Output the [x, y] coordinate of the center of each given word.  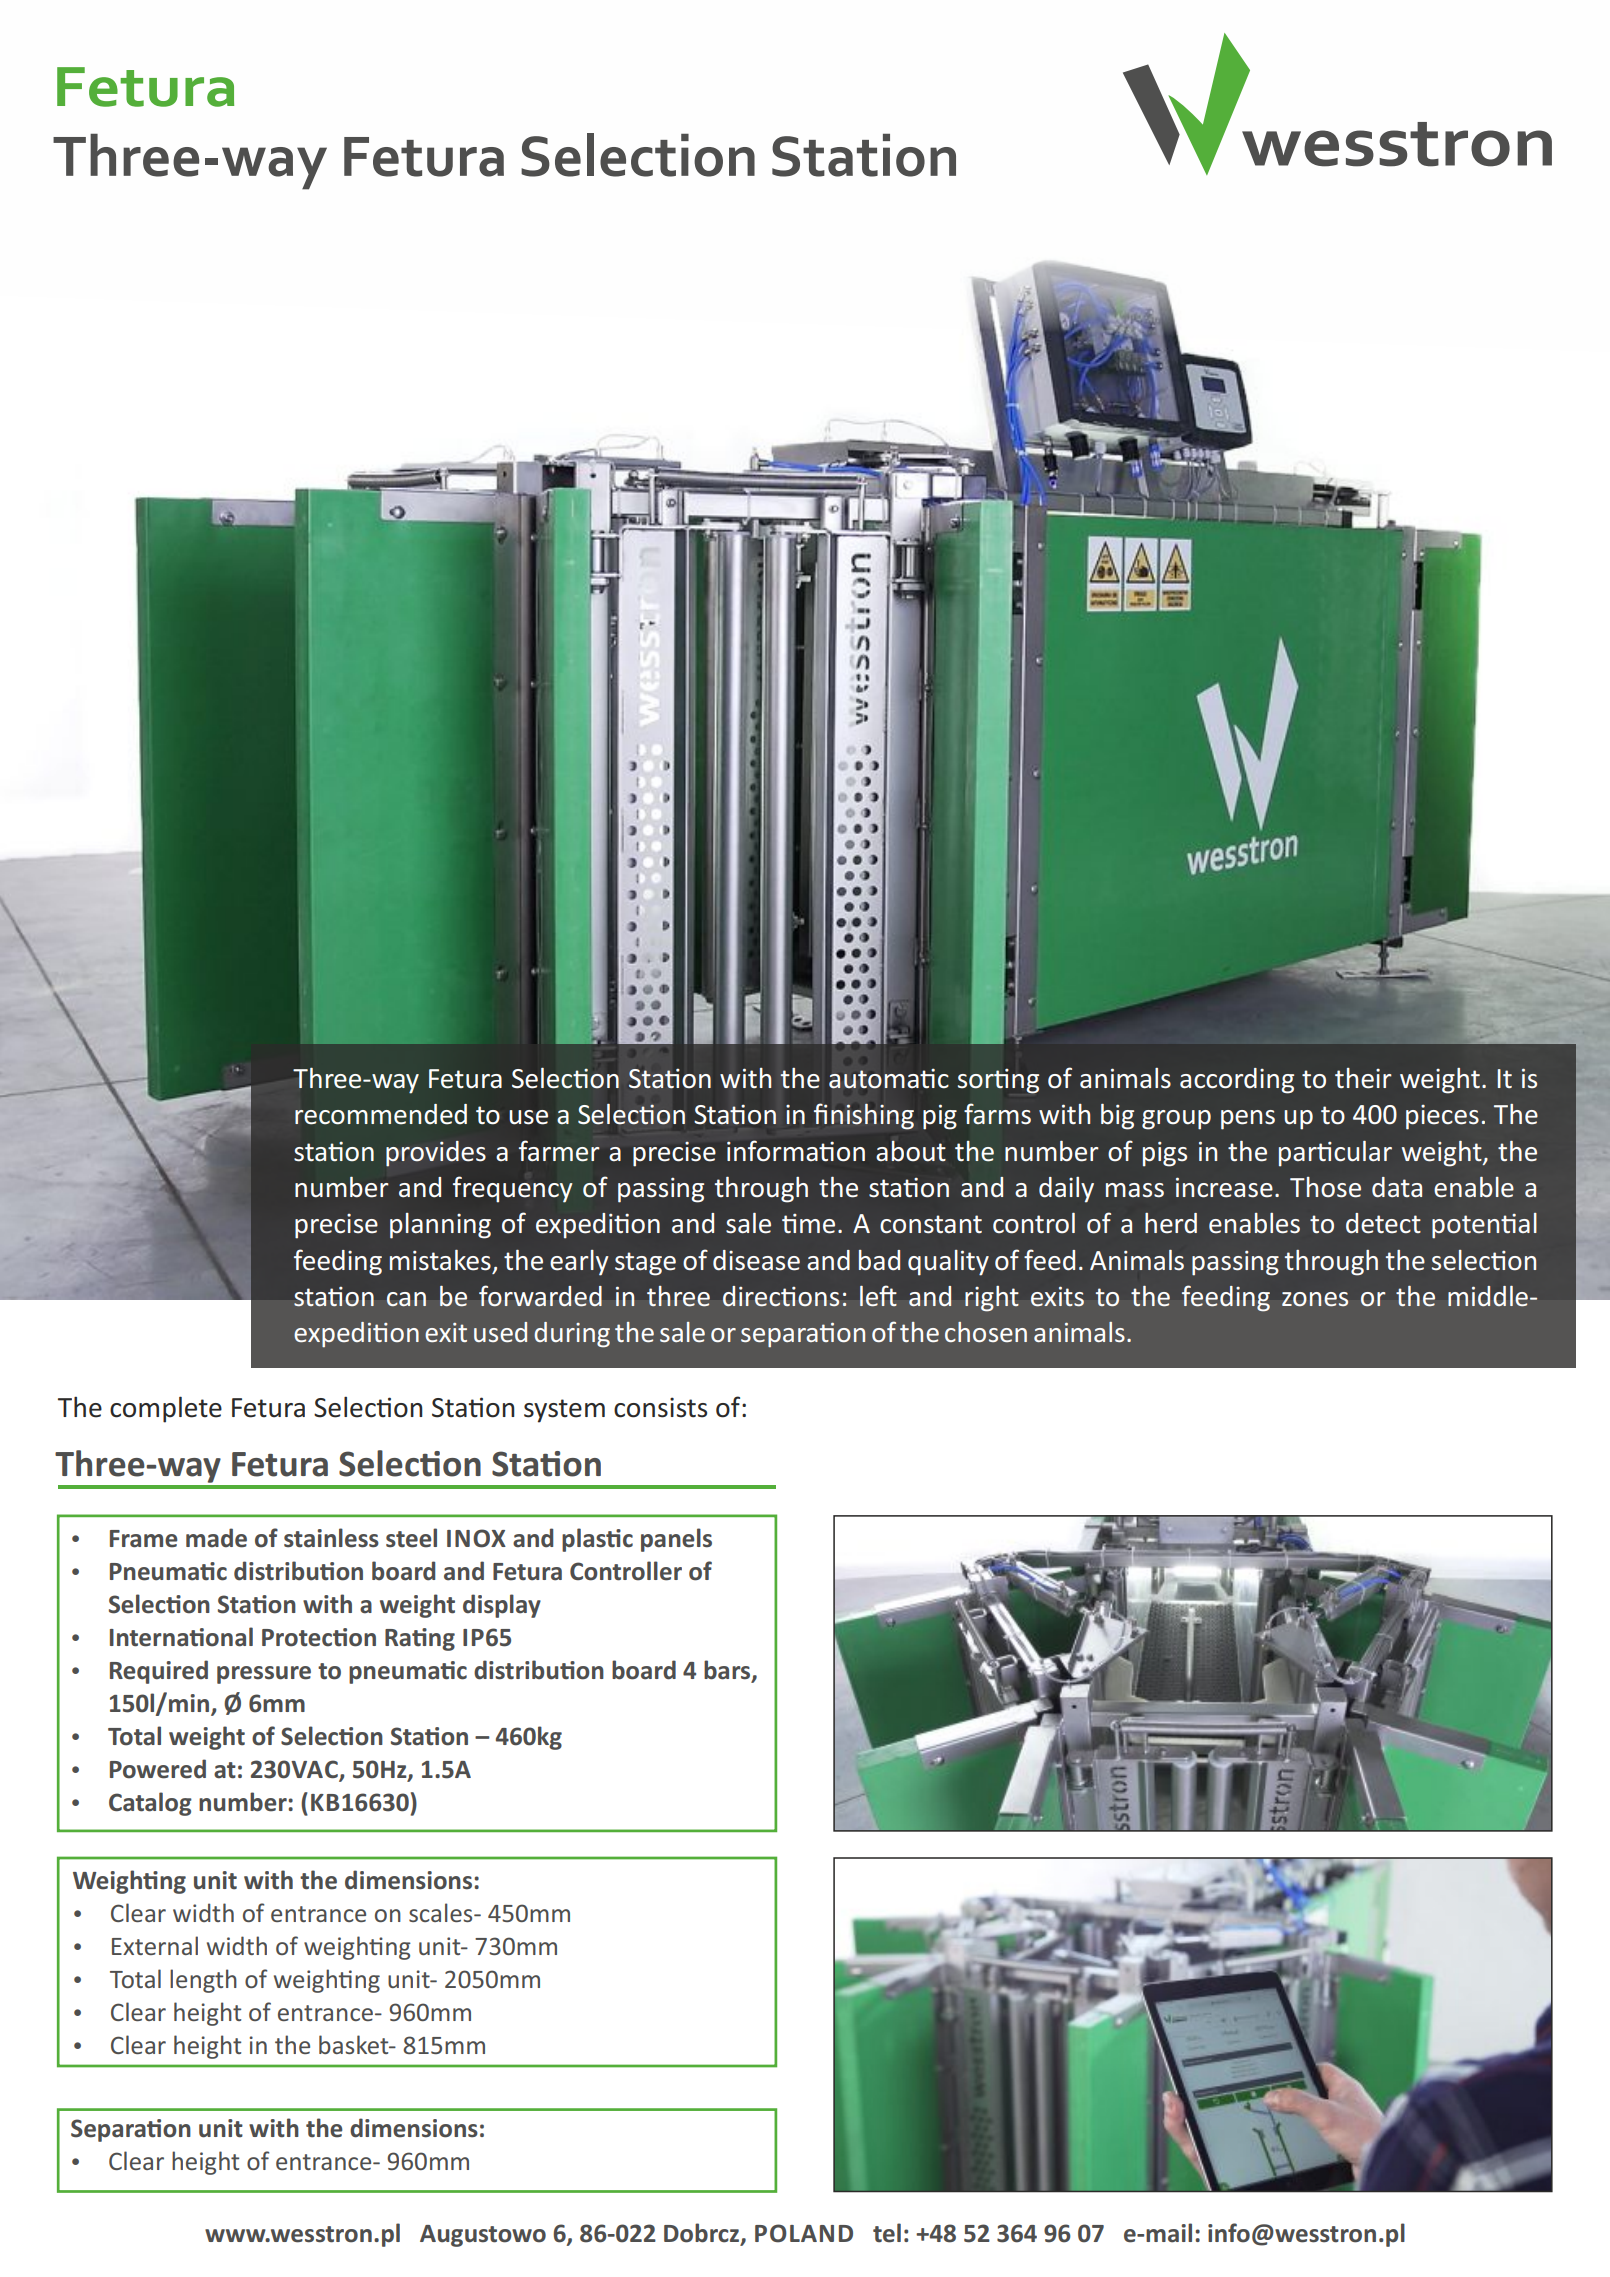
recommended [381, 1114]
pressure [264, 1675]
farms [997, 1114]
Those [1325, 1187]
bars [728, 1671]
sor [977, 1081]
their [1363, 1078]
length [203, 1981]
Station [864, 155]
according [1237, 1081]
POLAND [804, 2233]
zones [1315, 1299]
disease [756, 1260]
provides [436, 1154]
